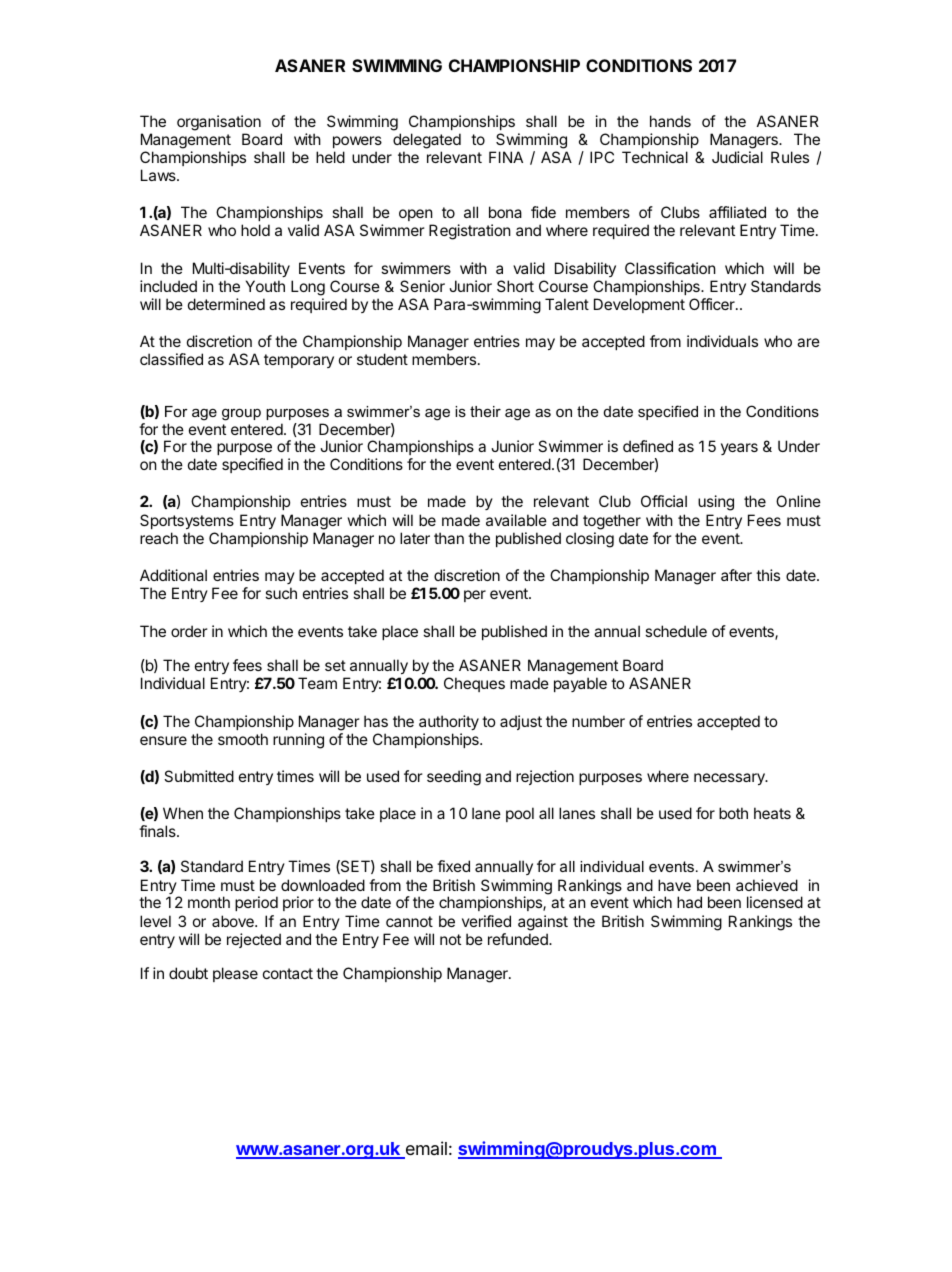 The height and width of the document is (1272, 952). I want to click on month, so click(209, 902).
